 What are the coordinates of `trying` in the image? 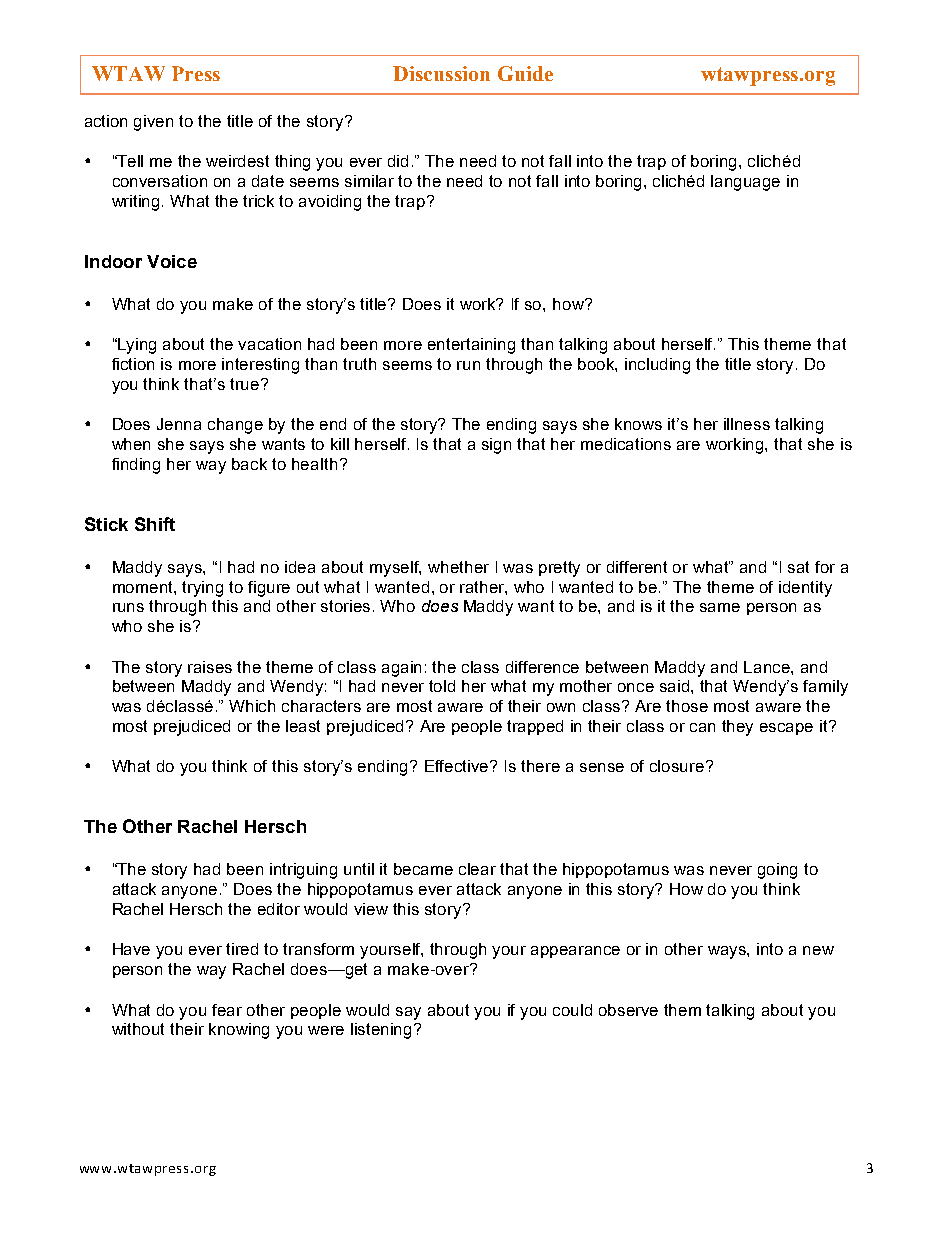 It's located at (202, 589).
